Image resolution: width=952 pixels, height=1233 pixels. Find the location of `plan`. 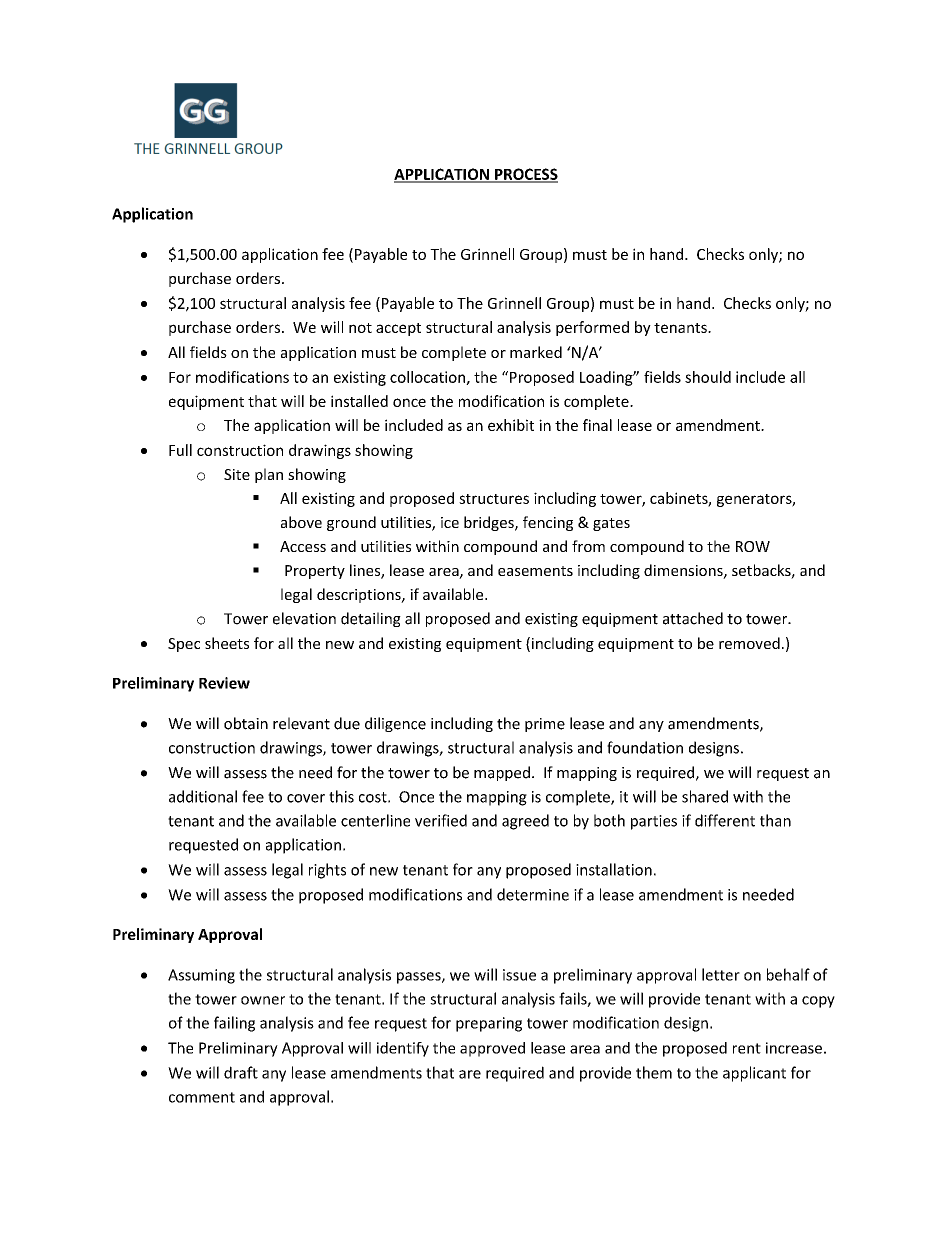

plan is located at coordinates (269, 475).
